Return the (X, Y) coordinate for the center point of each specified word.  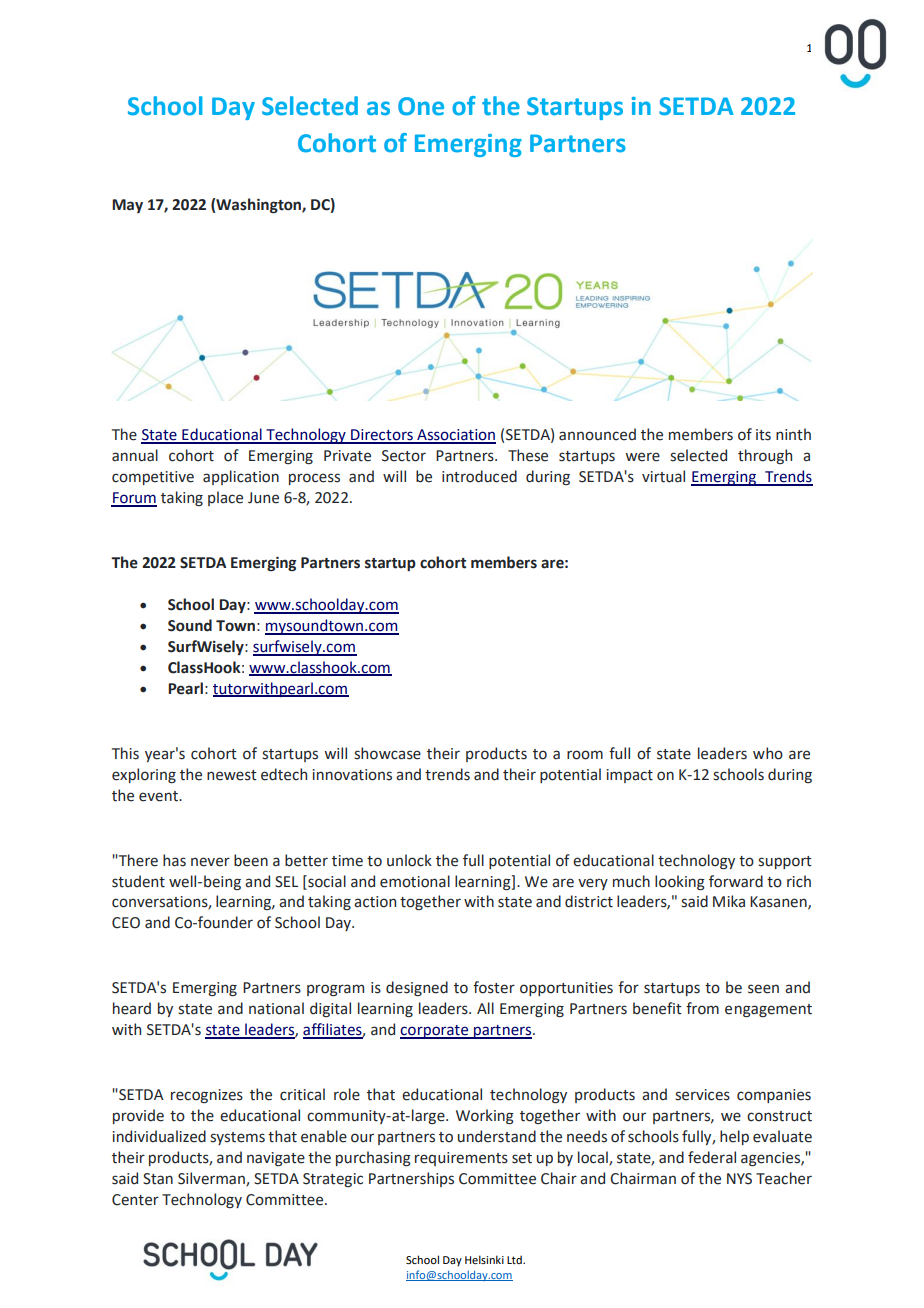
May (127, 206)
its (763, 435)
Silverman (212, 1179)
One (421, 106)
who (768, 753)
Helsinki (484, 1259)
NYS (739, 1179)
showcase (387, 753)
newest (232, 775)
